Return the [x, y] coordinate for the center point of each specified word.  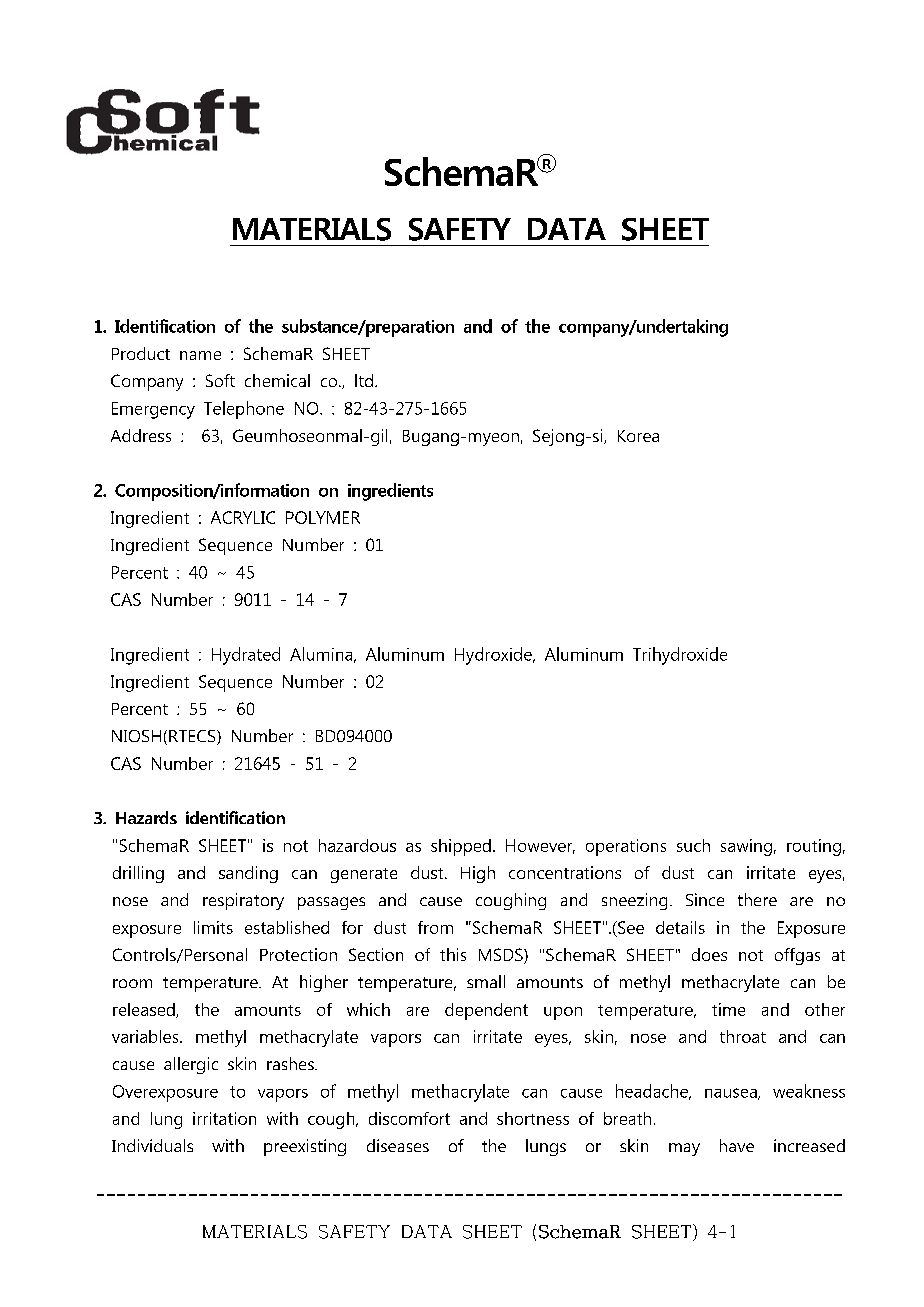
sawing [746, 847]
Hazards [146, 817]
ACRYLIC [243, 517]
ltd [364, 380]
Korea [638, 436]
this [453, 954]
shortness [533, 1118]
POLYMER [323, 517]
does [709, 954]
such [693, 845]
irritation [224, 1118]
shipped [461, 847]
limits [213, 927]
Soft [220, 380]
